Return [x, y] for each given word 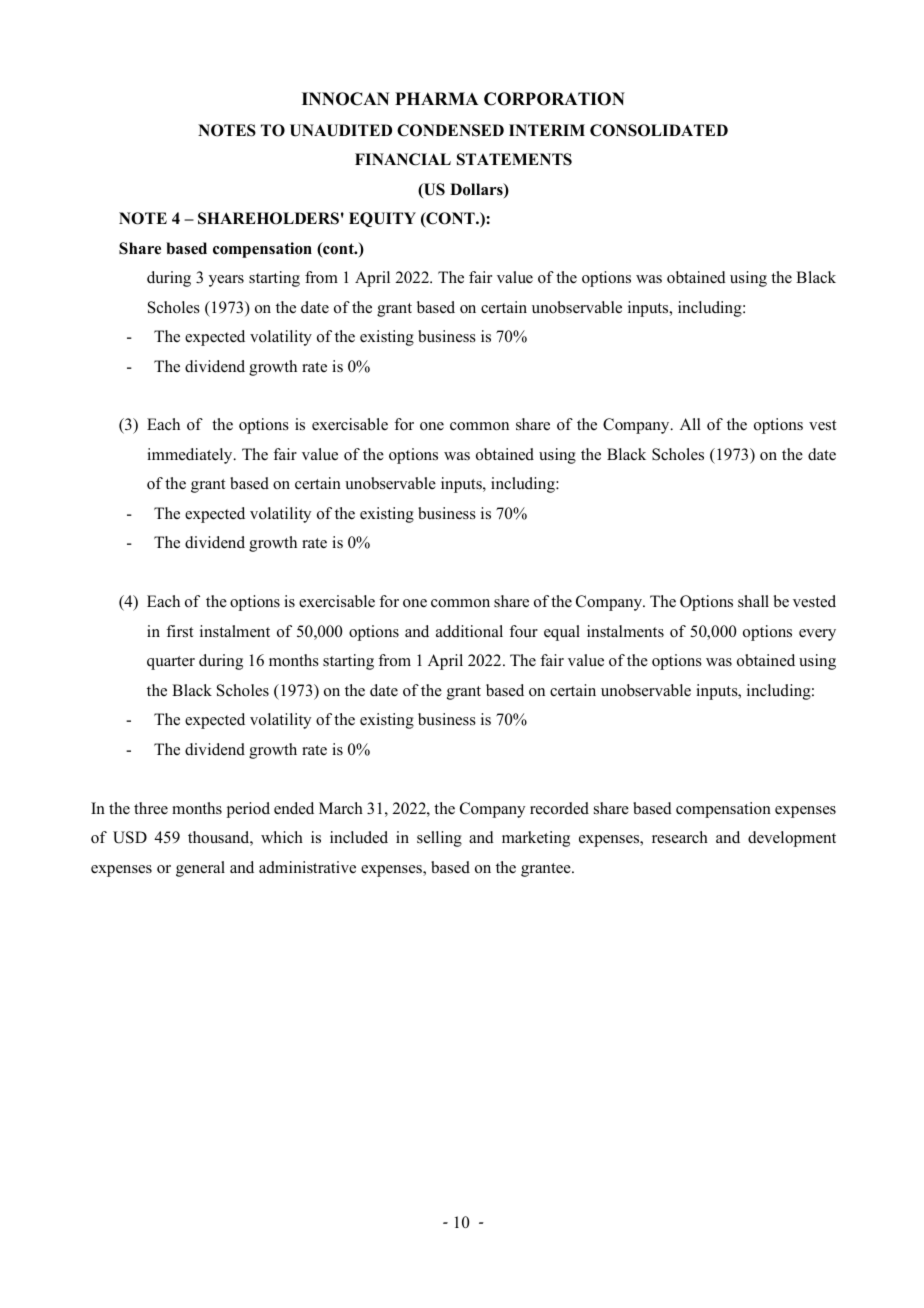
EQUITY [382, 219]
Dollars [477, 190]
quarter [171, 663]
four [523, 631]
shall [753, 601]
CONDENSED [450, 130]
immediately [191, 456]
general [200, 869]
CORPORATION [554, 99]
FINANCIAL [403, 159]
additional [469, 631]
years [226, 281]
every [817, 635]
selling [439, 839]
